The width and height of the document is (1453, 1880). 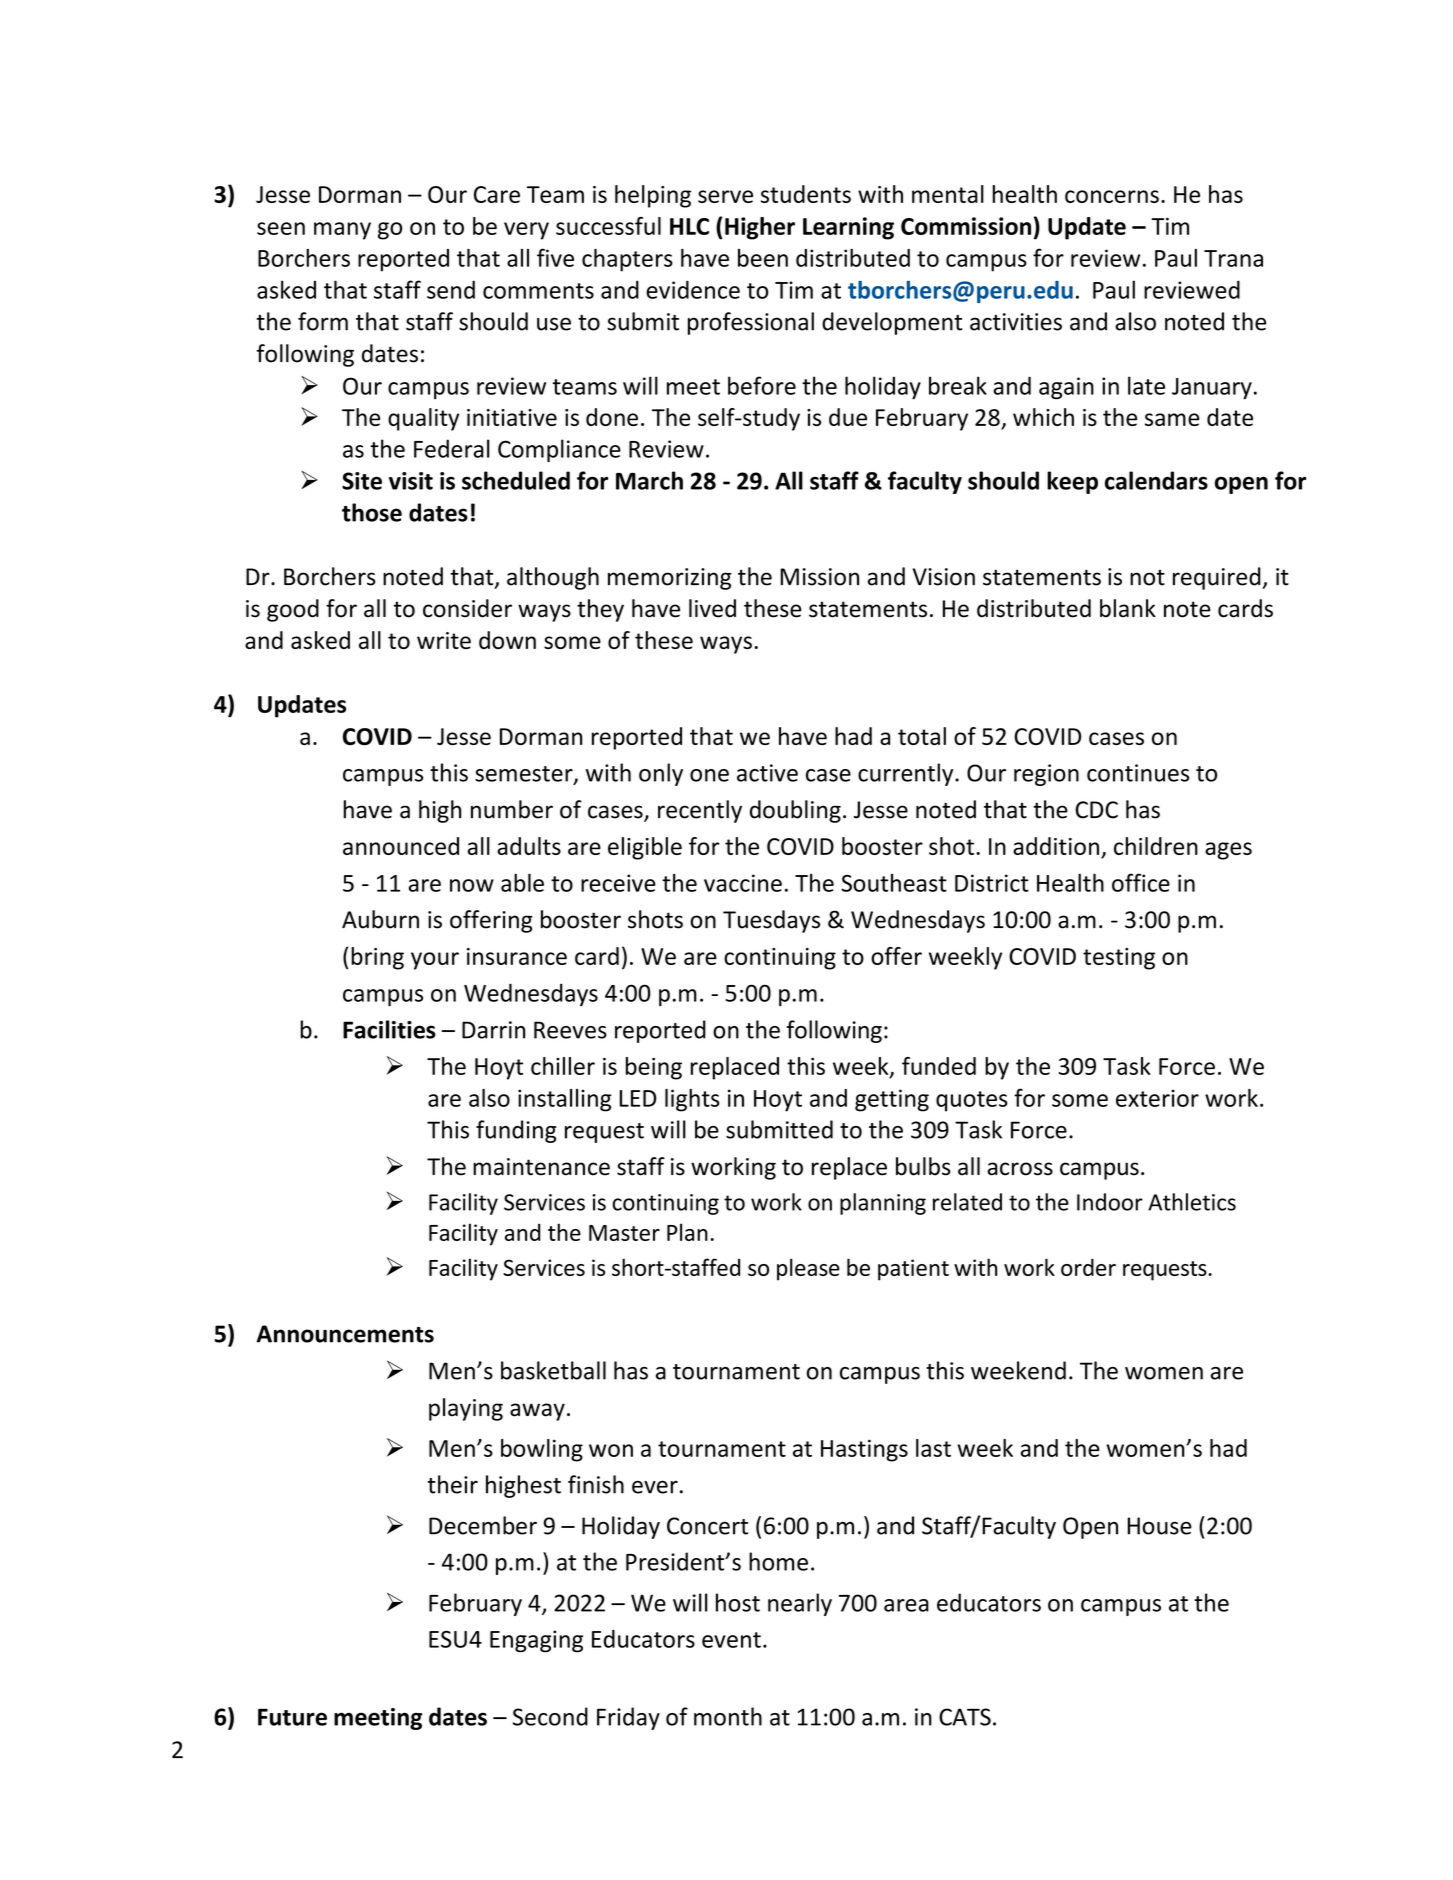 What do you see at coordinates (1088, 1267) in the document?
I see `order` at bounding box center [1088, 1267].
